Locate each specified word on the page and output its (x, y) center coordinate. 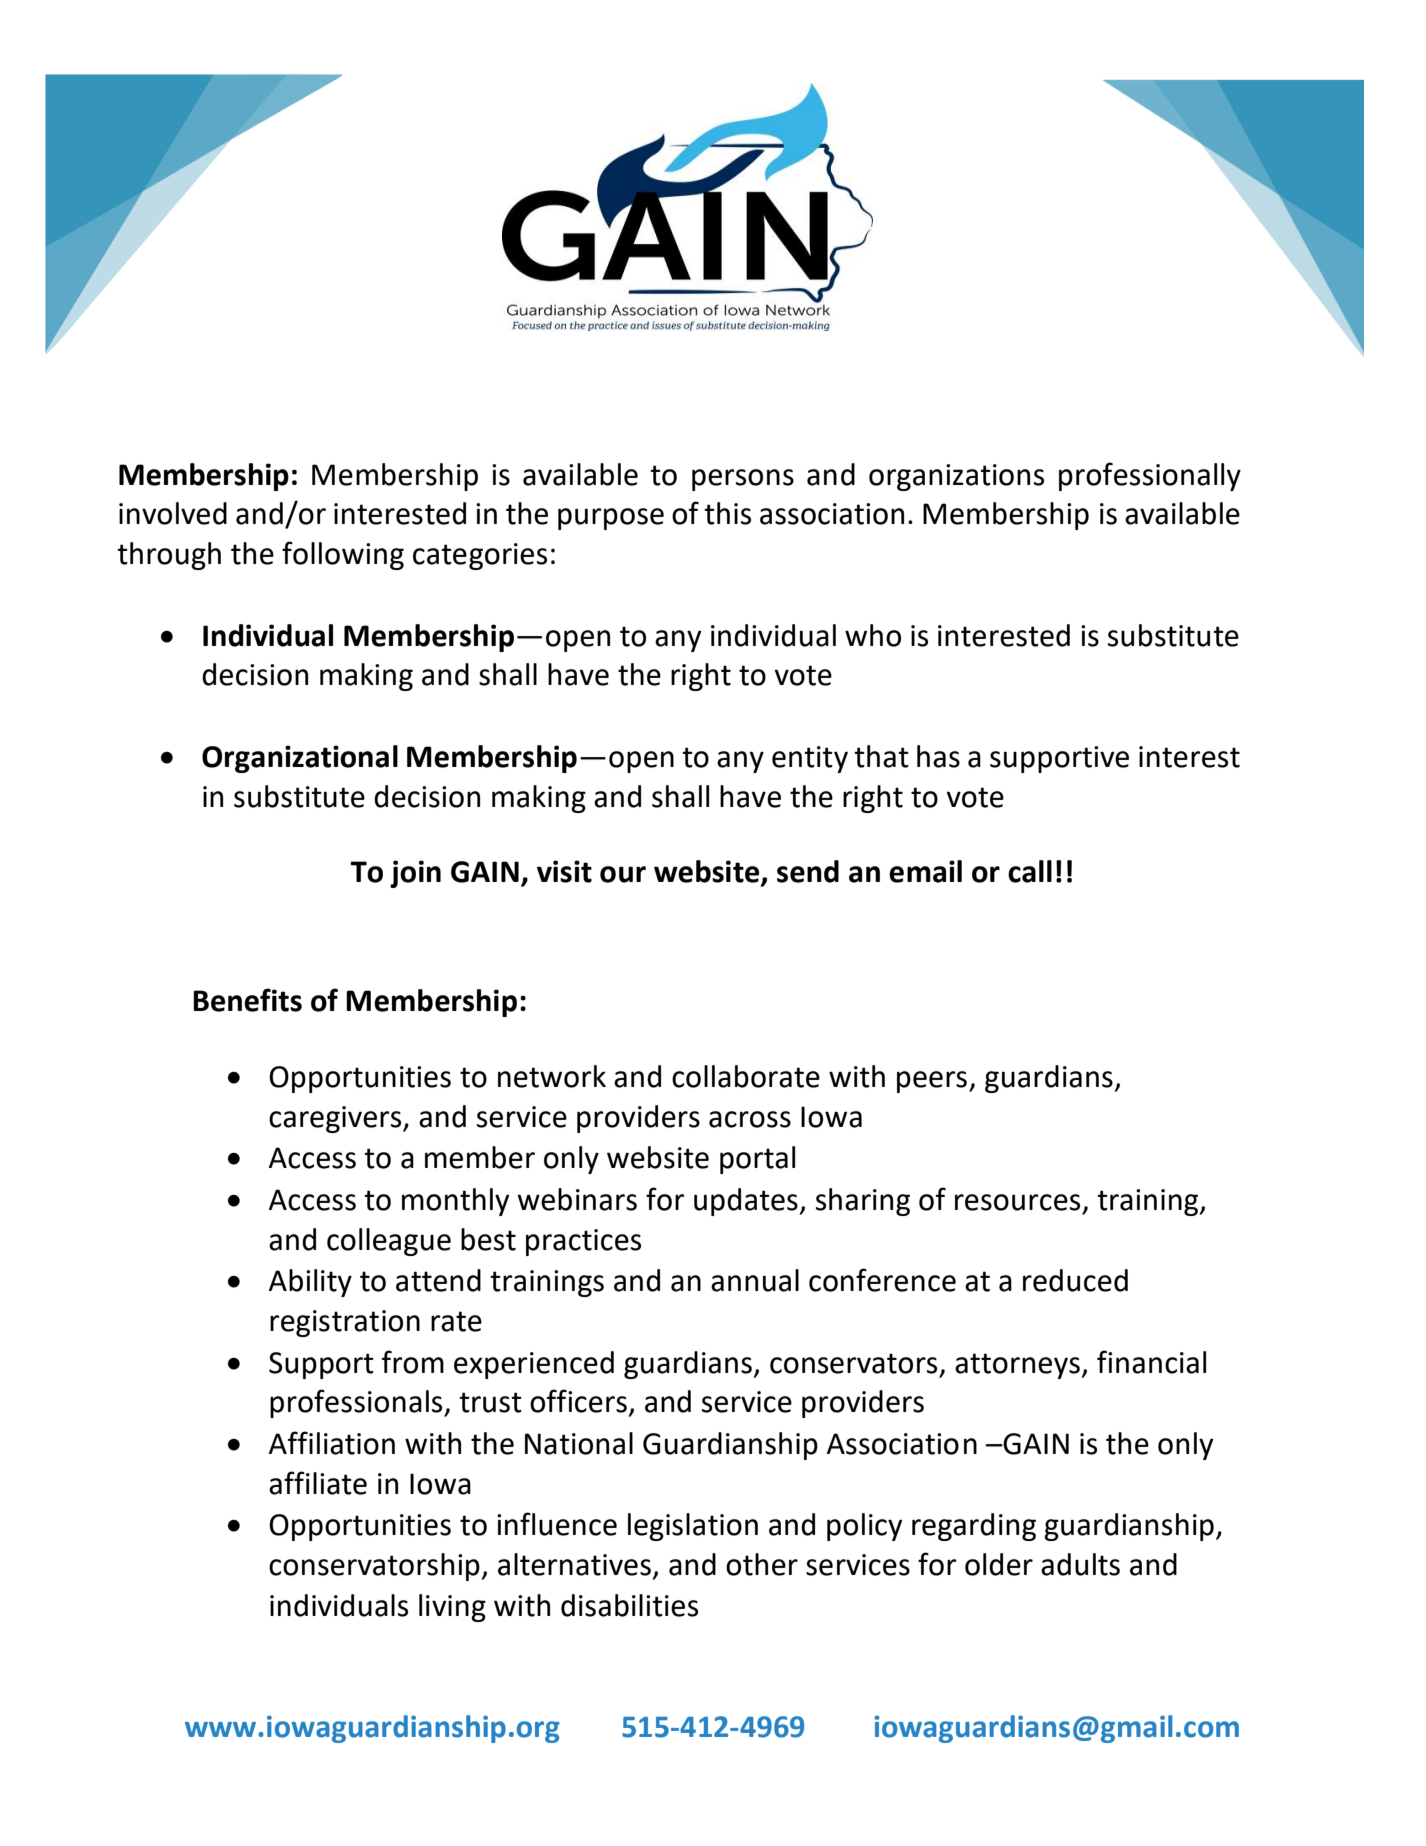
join (415, 874)
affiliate (318, 1483)
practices (583, 1242)
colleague (389, 1242)
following (343, 555)
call (1030, 871)
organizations (956, 477)
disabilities (629, 1605)
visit (564, 871)
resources (1017, 1202)
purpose (611, 519)
